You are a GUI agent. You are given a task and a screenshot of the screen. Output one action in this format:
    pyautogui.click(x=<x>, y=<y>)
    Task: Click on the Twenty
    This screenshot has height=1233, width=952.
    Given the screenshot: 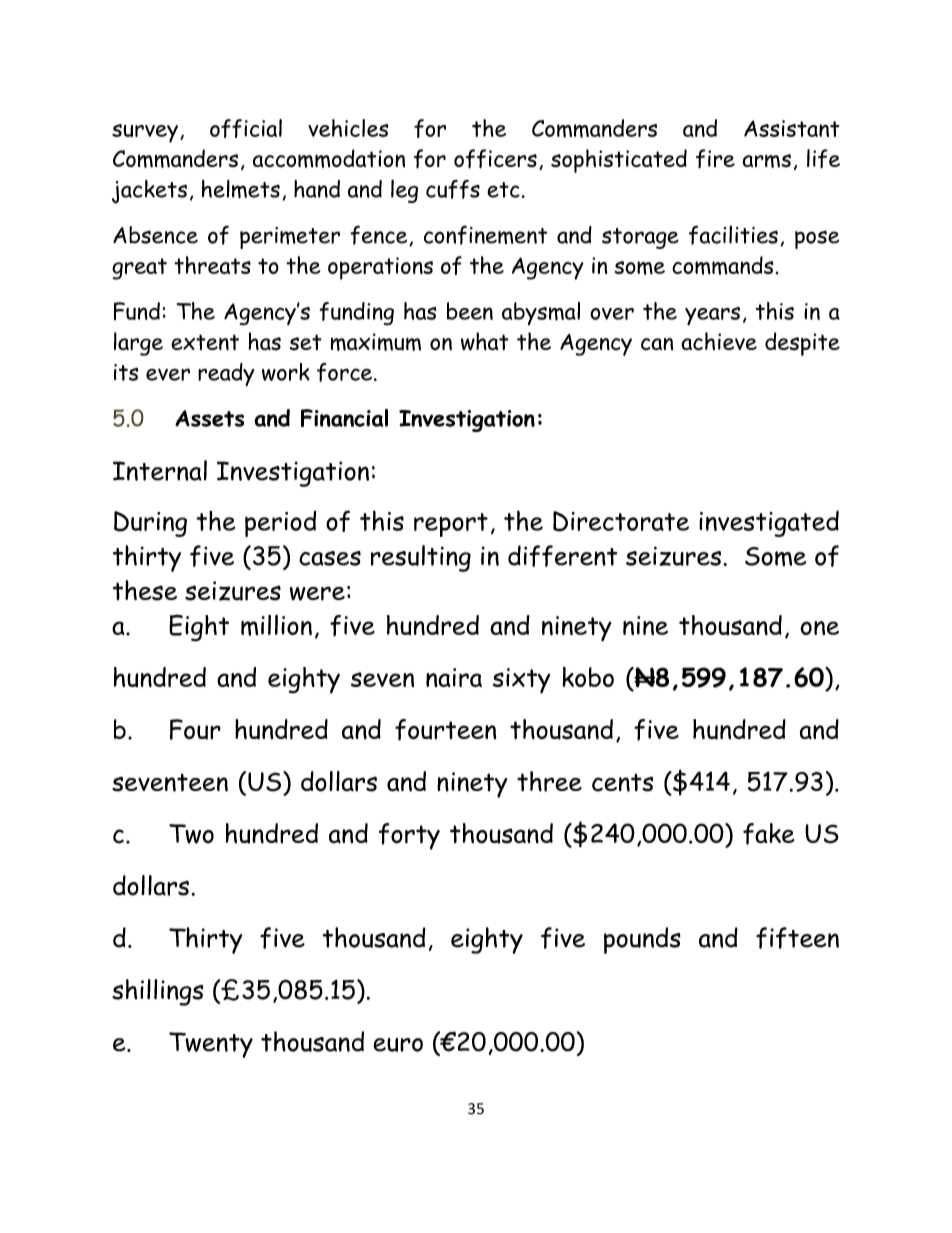 What is the action you would take?
    pyautogui.click(x=211, y=1045)
